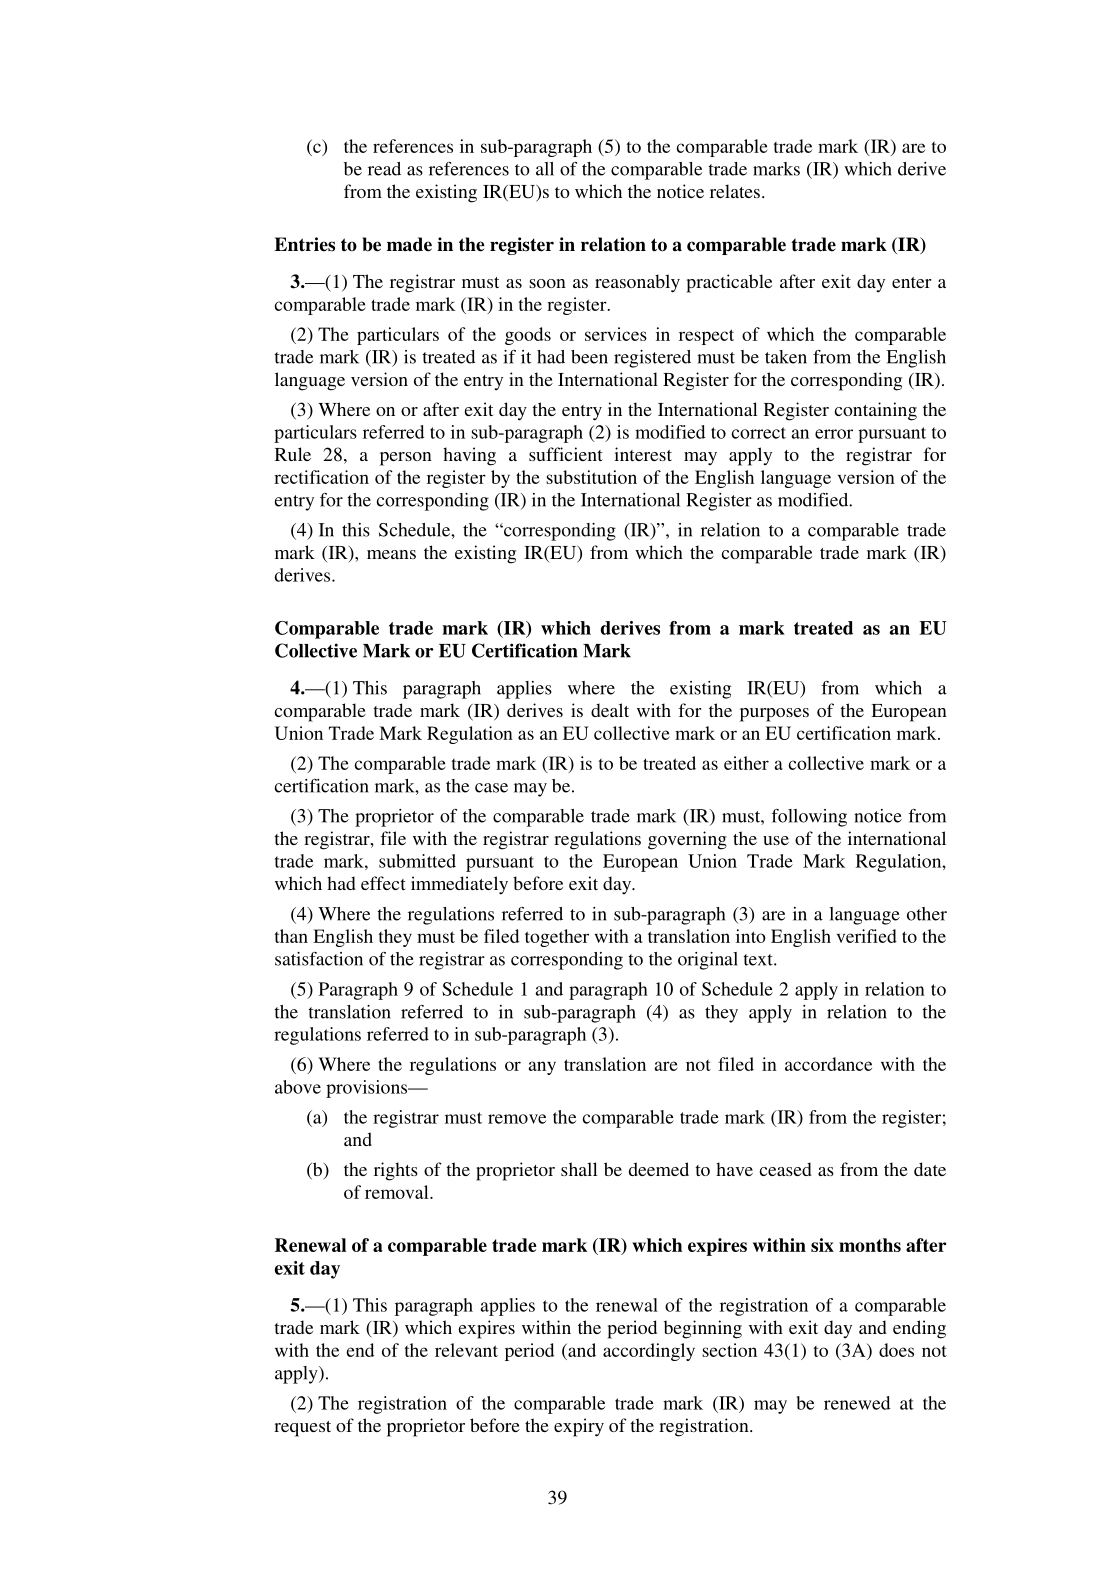  I want to click on ceased, so click(786, 1169).
